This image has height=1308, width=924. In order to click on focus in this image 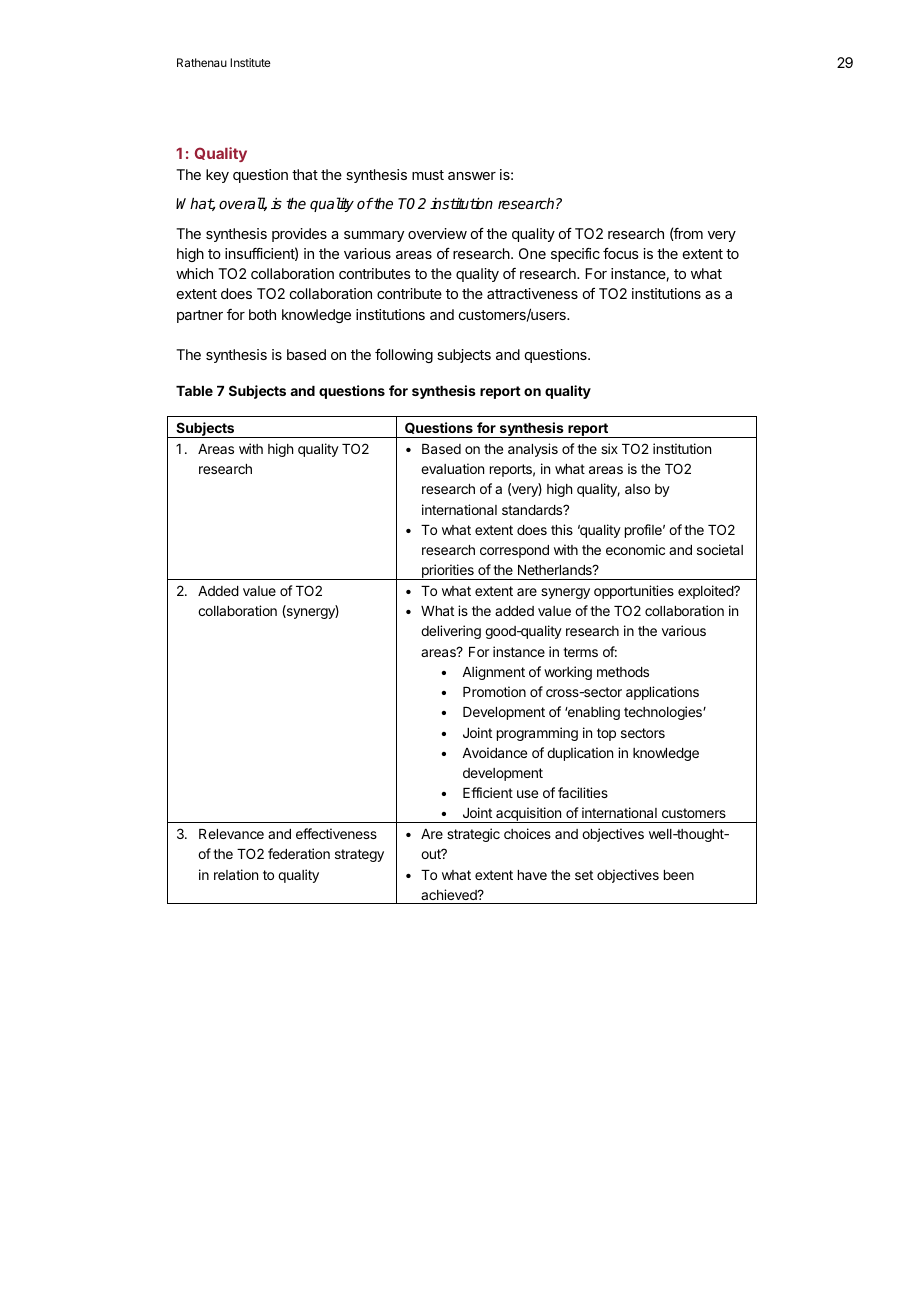, I will do `click(621, 253)`.
